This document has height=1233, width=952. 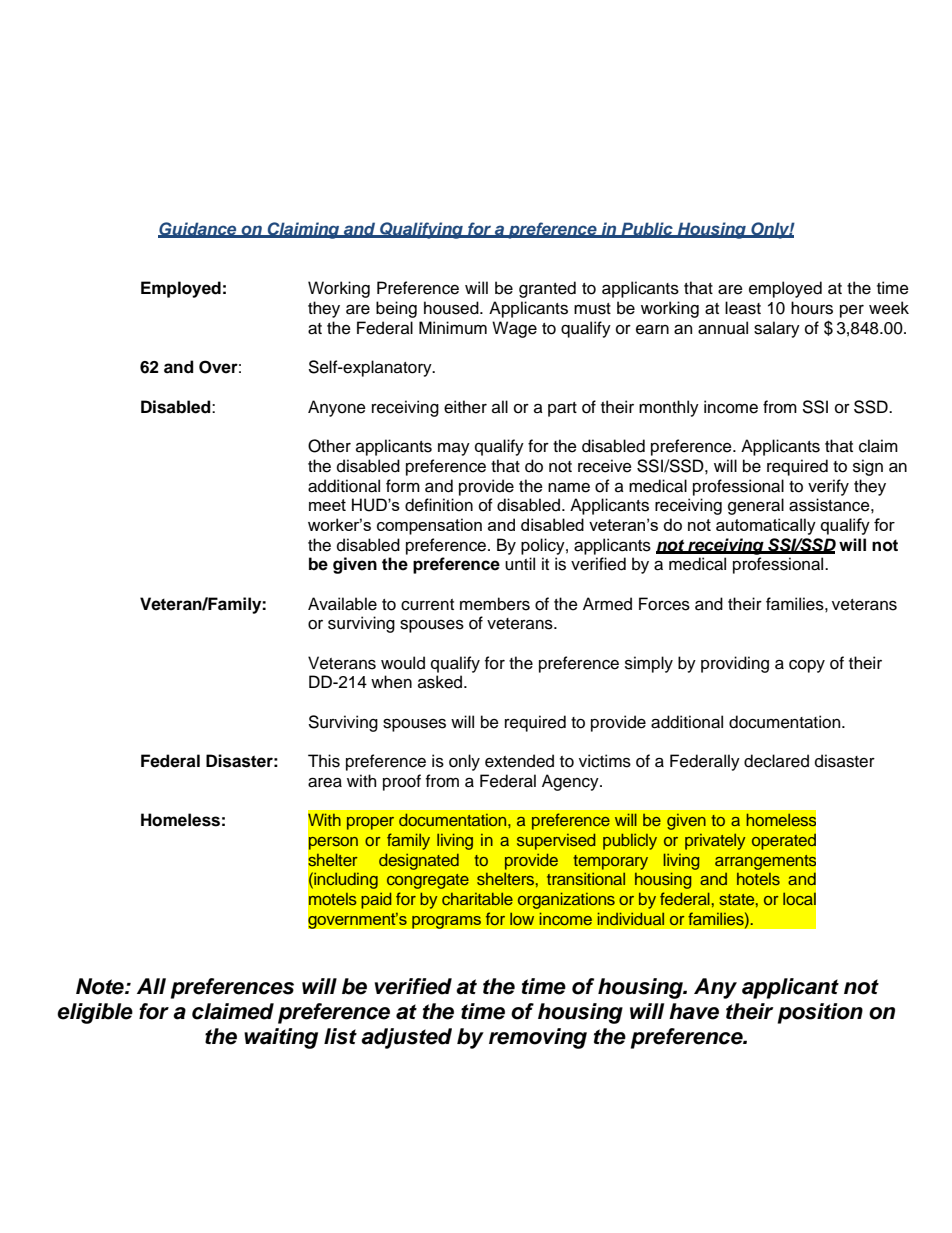 What do you see at coordinates (452, 308) in the document?
I see `housed` at bounding box center [452, 308].
